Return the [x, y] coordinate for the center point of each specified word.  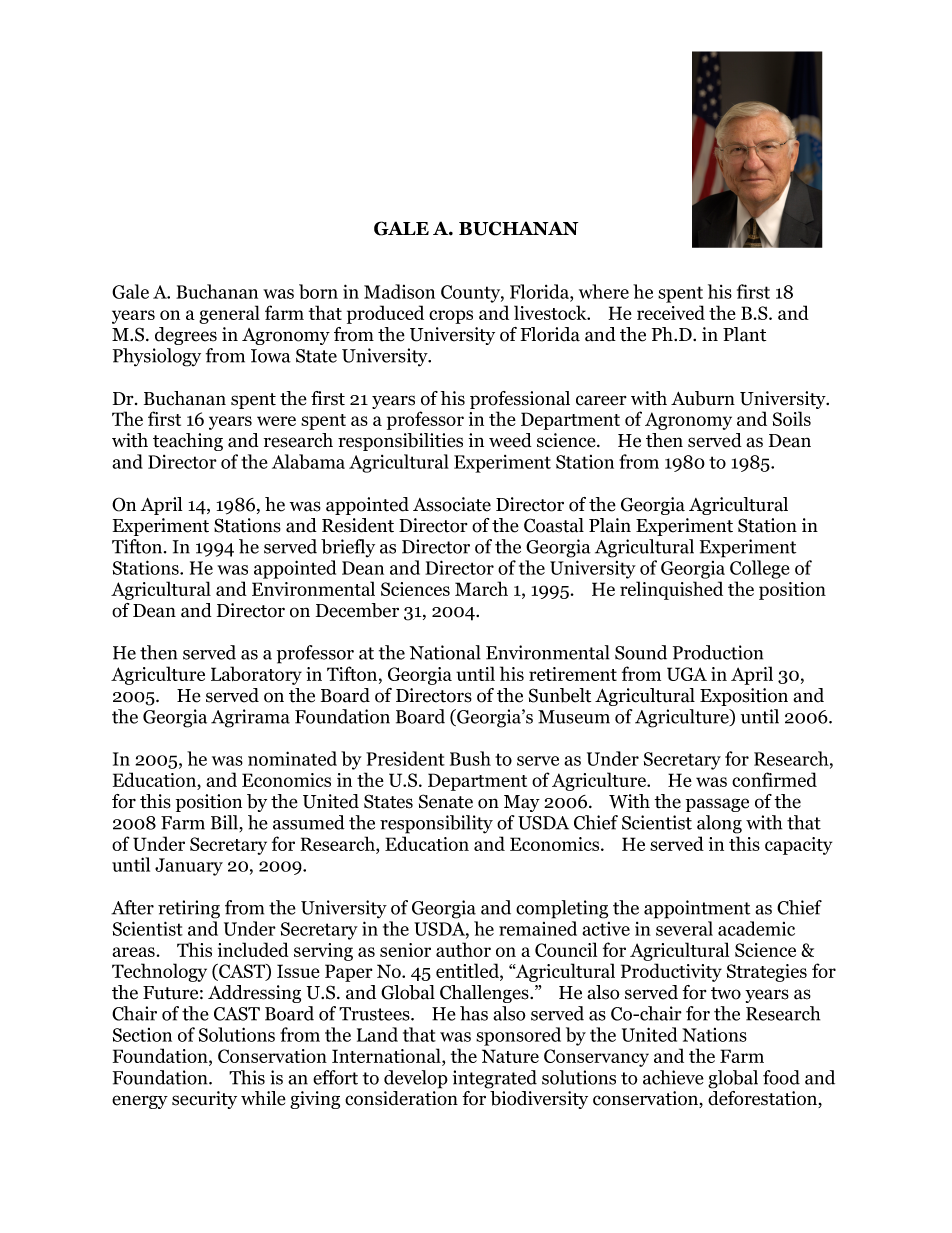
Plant [744, 334]
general [229, 314]
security [204, 1100]
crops [451, 317]
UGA [687, 674]
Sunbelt [560, 695]
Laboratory [256, 675]
